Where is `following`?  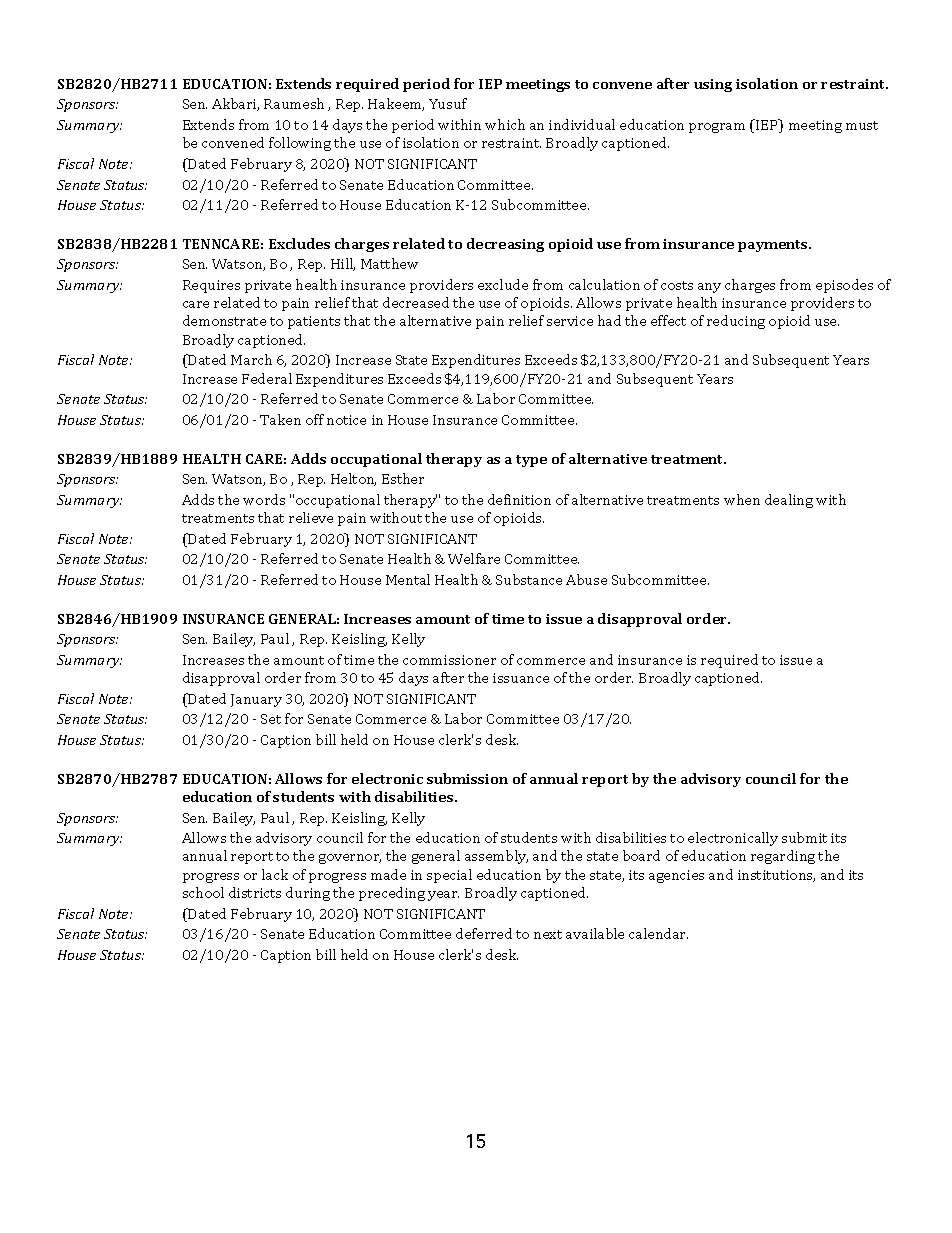
following is located at coordinates (300, 144).
